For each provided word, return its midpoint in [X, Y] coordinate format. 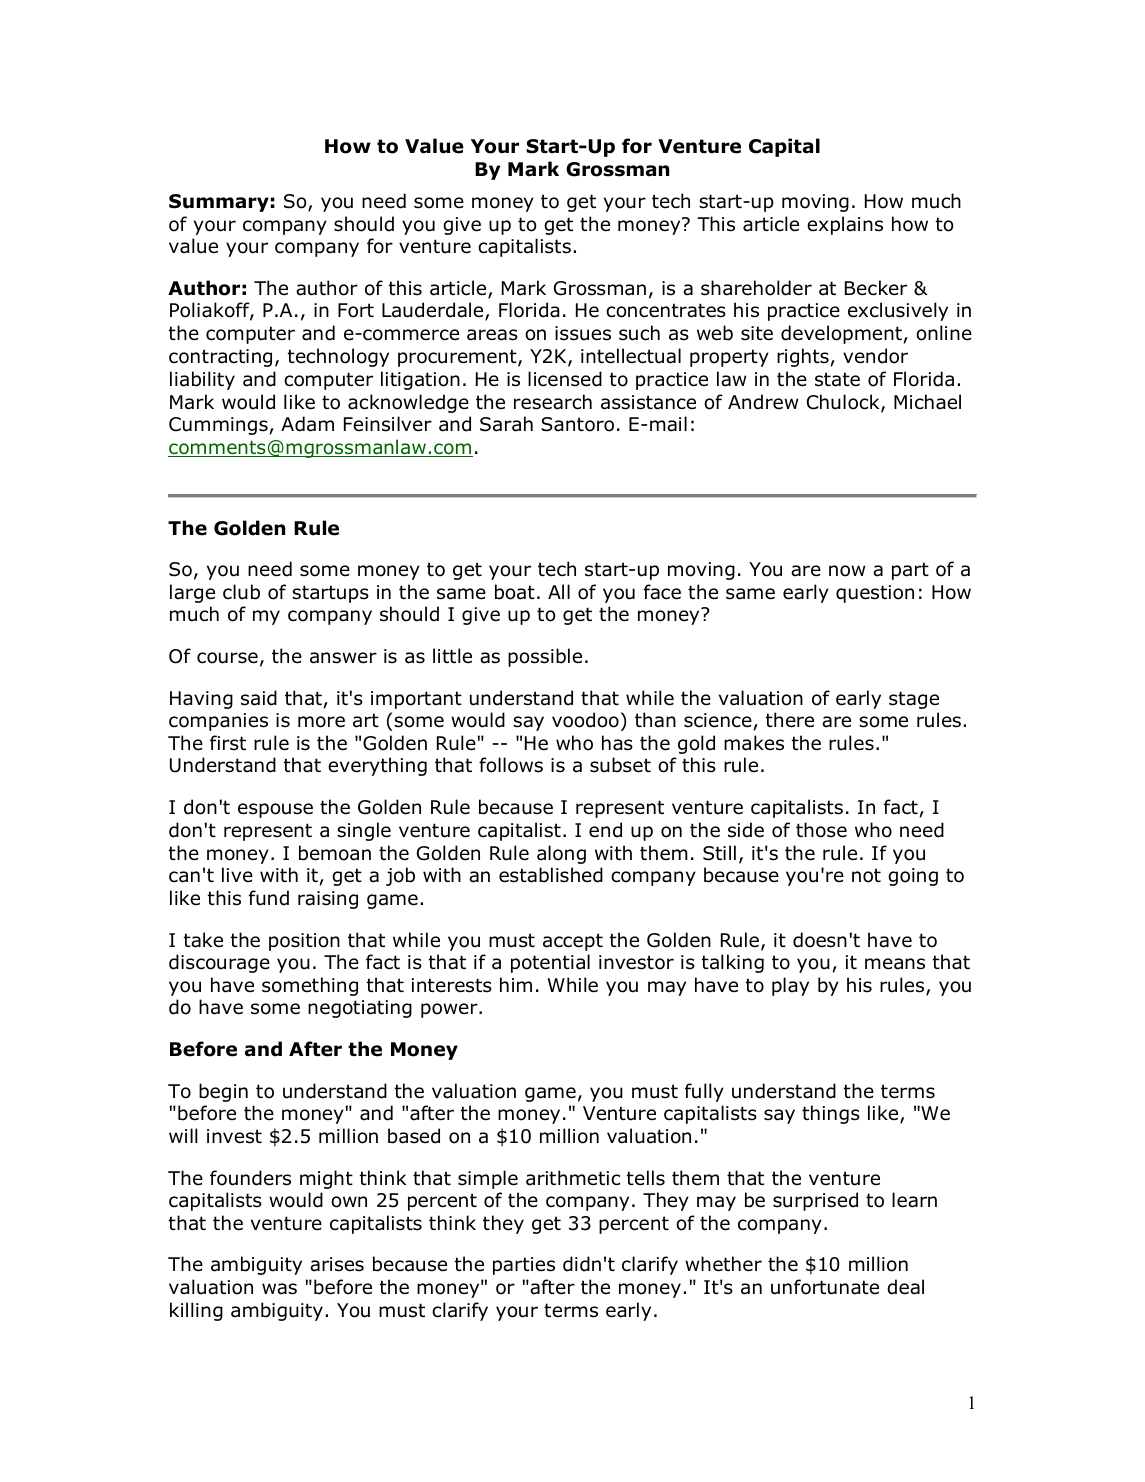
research [553, 402]
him [516, 984]
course [227, 658]
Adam [307, 424]
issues [583, 333]
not [866, 875]
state [837, 379]
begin [223, 1092]
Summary [219, 203]
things [831, 1114]
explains [845, 225]
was [279, 1289]
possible [545, 657]
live [237, 875]
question [875, 594]
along [561, 854]
